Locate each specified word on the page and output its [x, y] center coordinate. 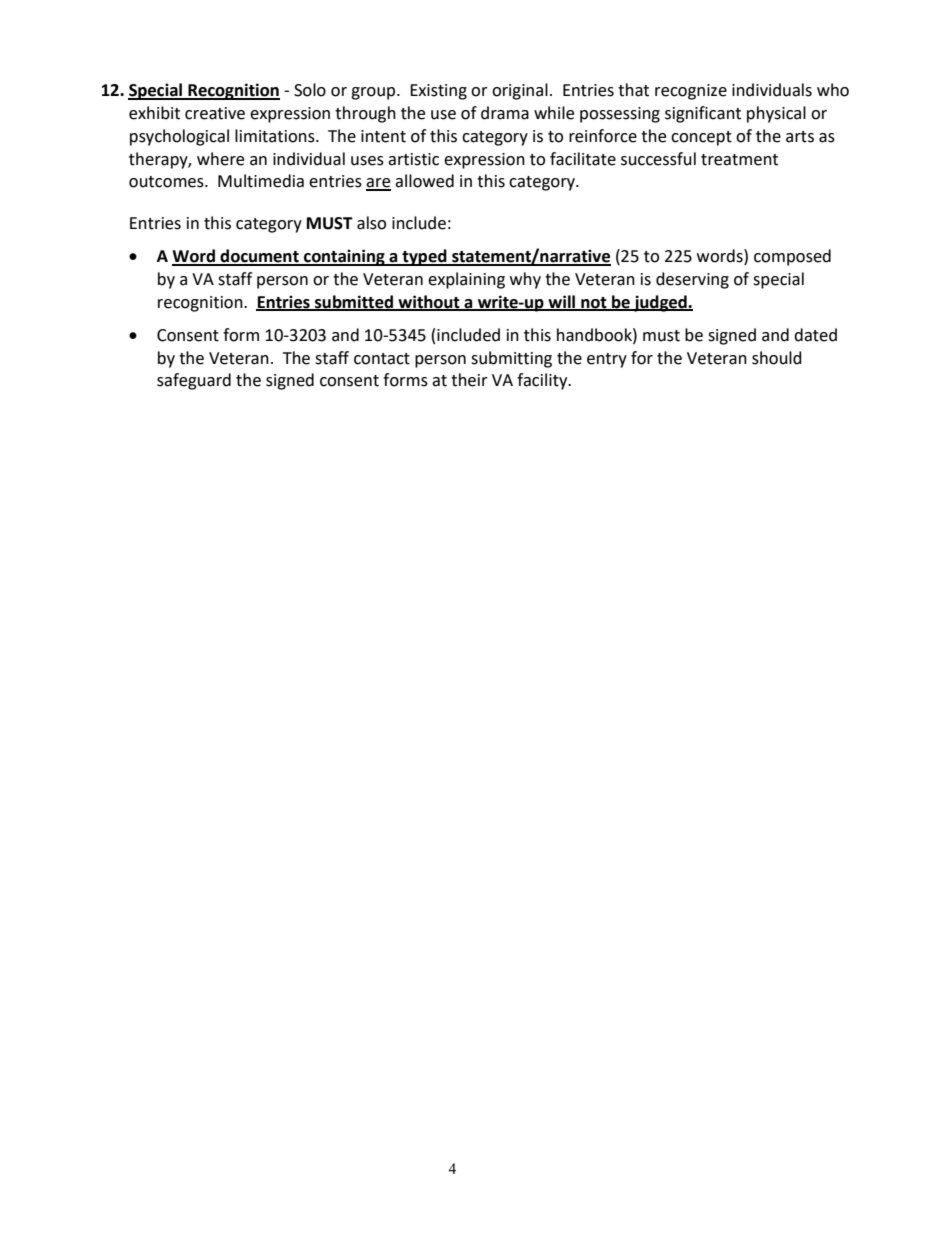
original [520, 91]
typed [424, 257]
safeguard [194, 381]
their [469, 380]
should [777, 358]
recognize [691, 92]
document [259, 257]
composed [792, 257]
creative [215, 113]
